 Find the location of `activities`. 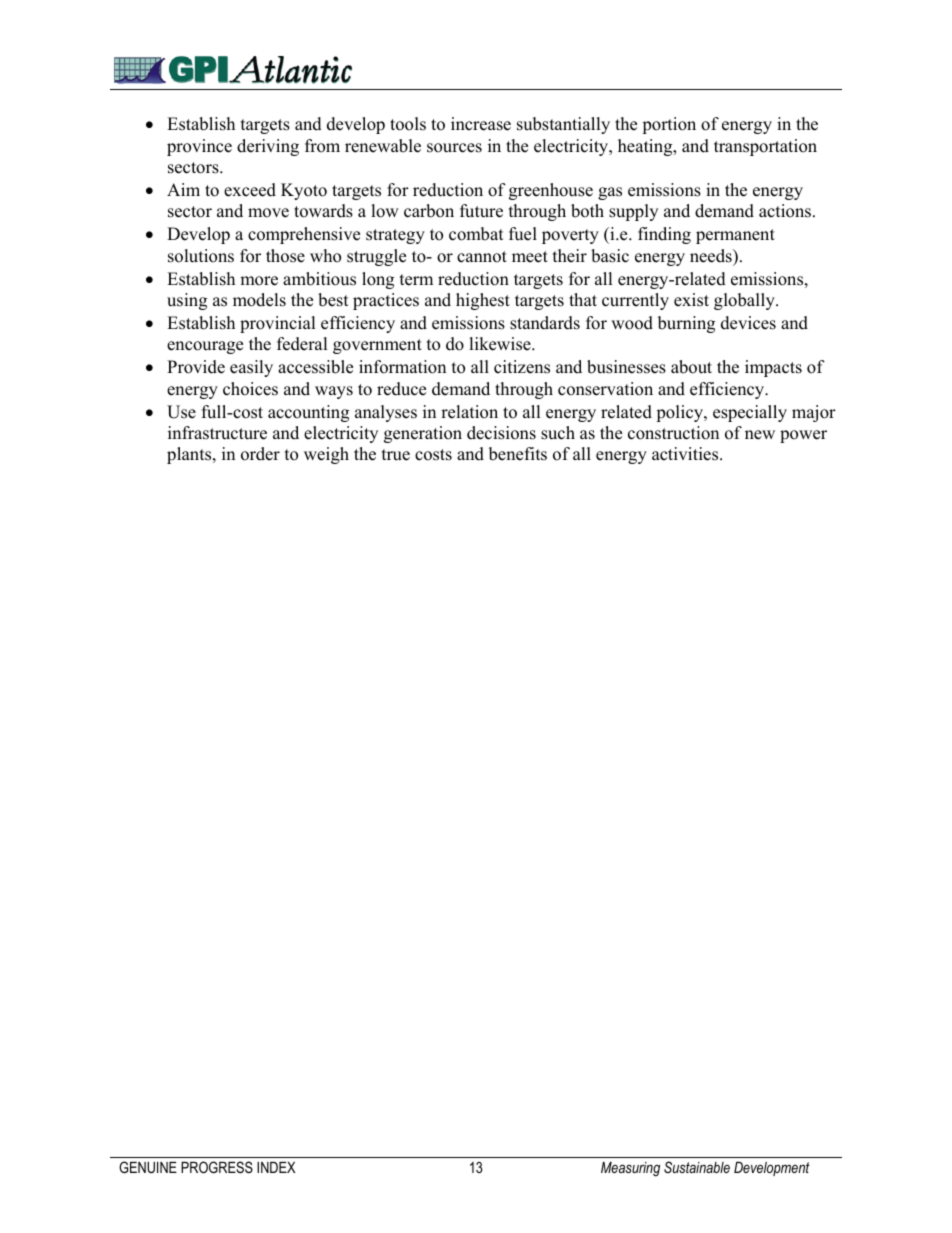

activities is located at coordinates (686, 454).
